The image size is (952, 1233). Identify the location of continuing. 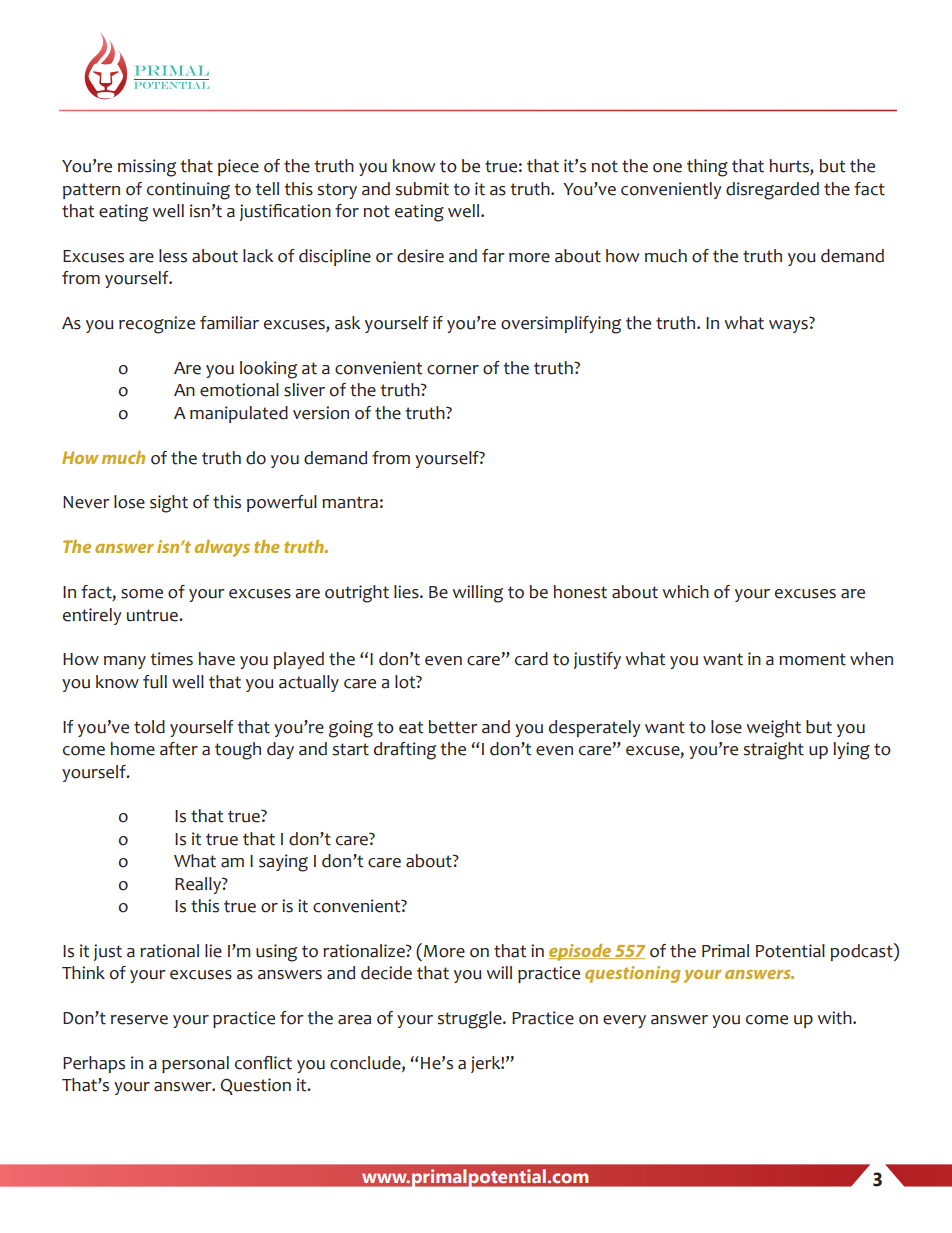
(188, 191).
